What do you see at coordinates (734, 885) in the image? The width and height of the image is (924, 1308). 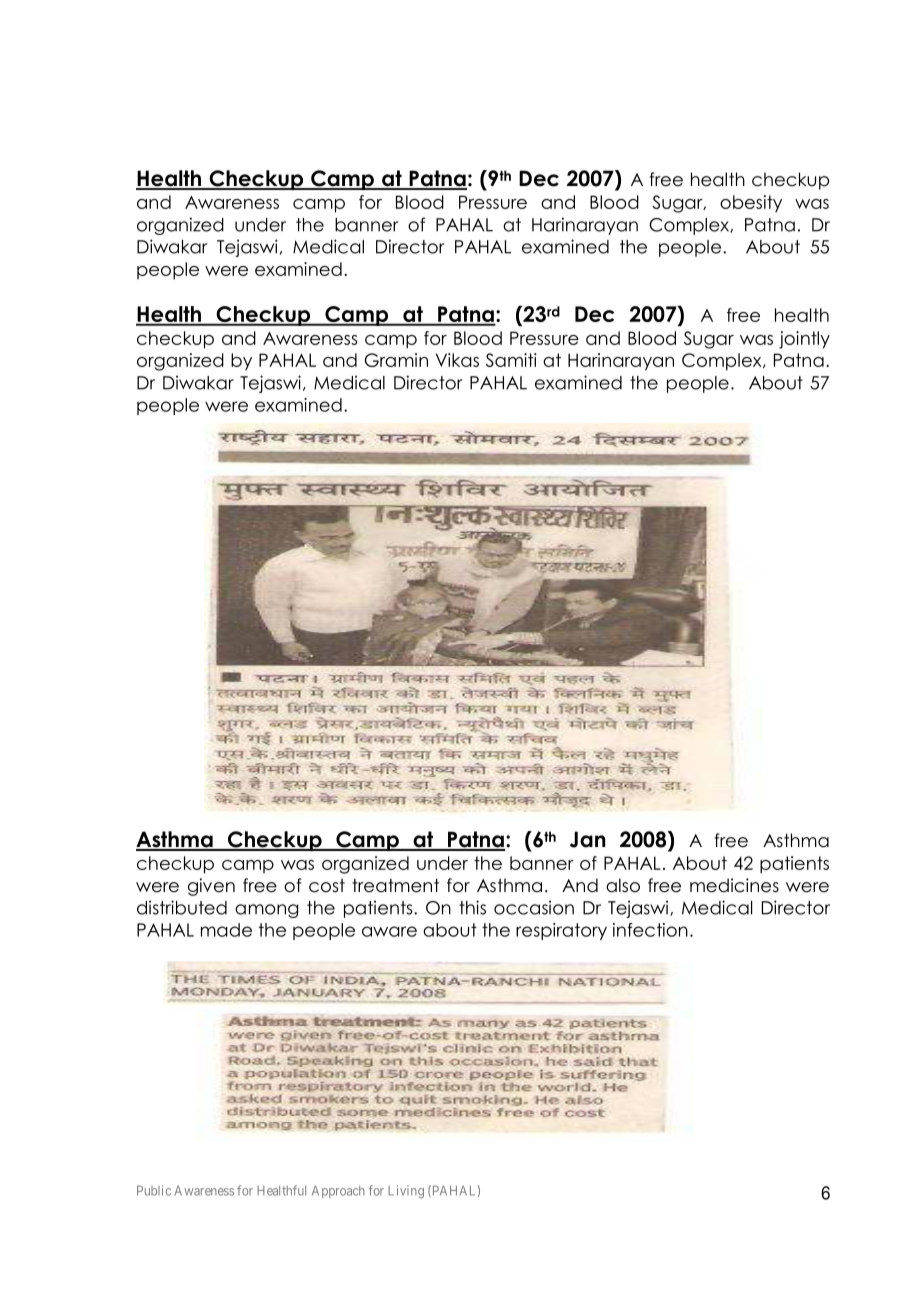 I see `medicines` at bounding box center [734, 885].
